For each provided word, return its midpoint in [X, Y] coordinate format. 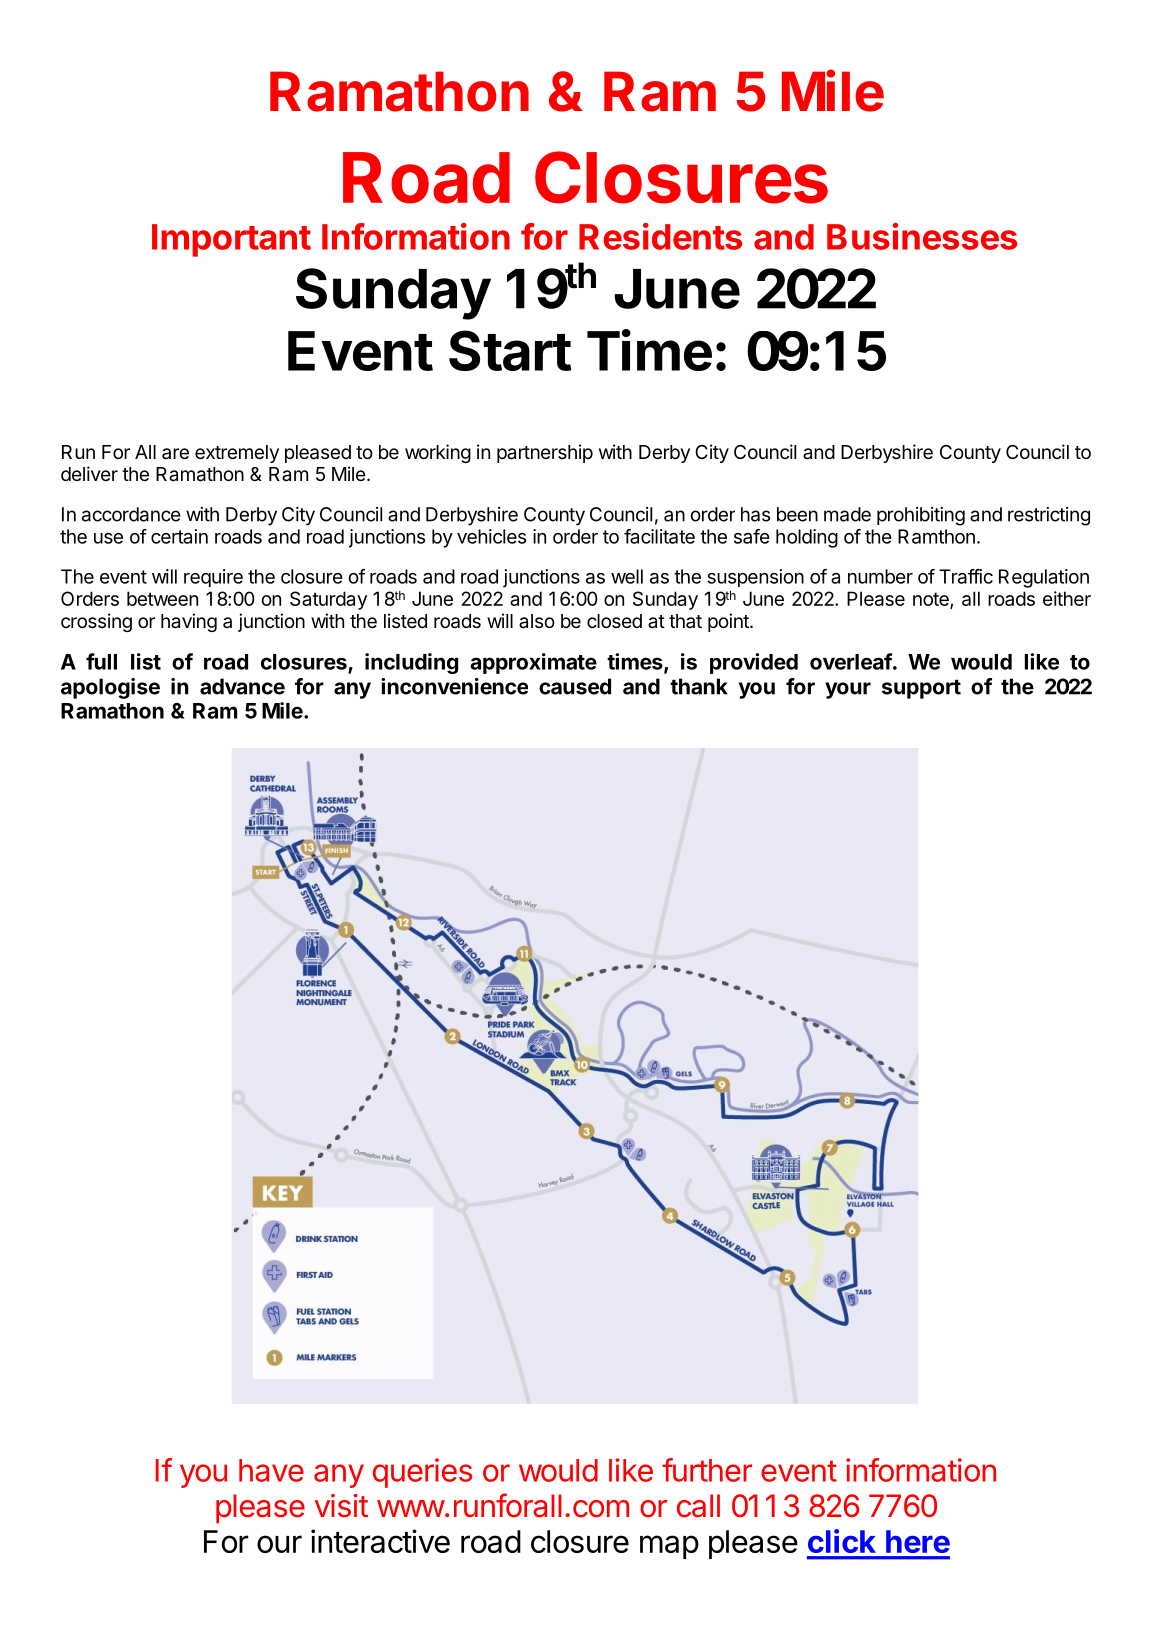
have [271, 1470]
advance [242, 686]
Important [231, 240]
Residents [660, 236]
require [213, 578]
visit [341, 1506]
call [698, 1506]
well [627, 576]
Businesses [922, 236]
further [707, 1470]
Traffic [966, 576]
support [921, 689]
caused [575, 686]
